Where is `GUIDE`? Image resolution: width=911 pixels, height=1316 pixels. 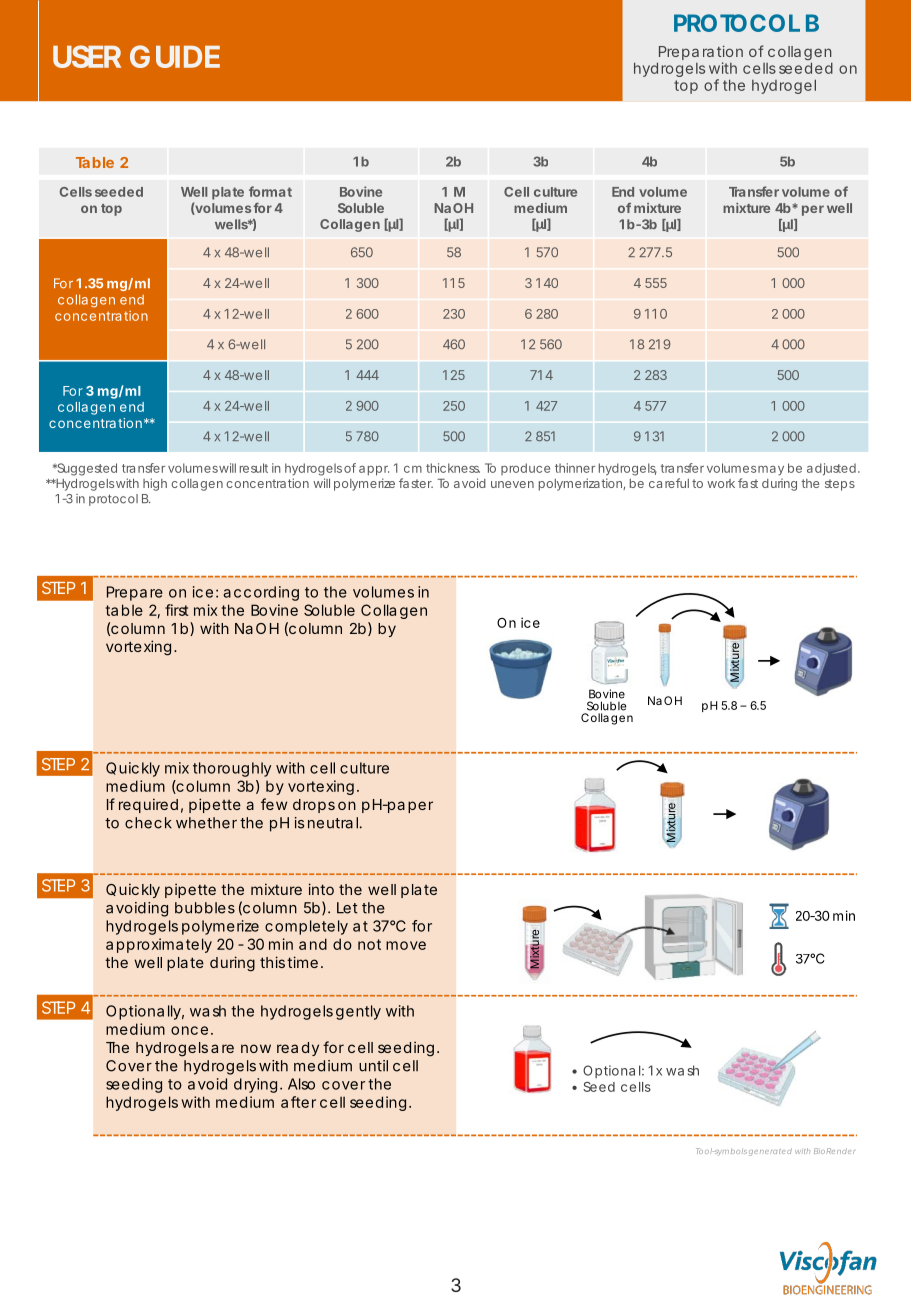 GUIDE is located at coordinates (175, 56).
